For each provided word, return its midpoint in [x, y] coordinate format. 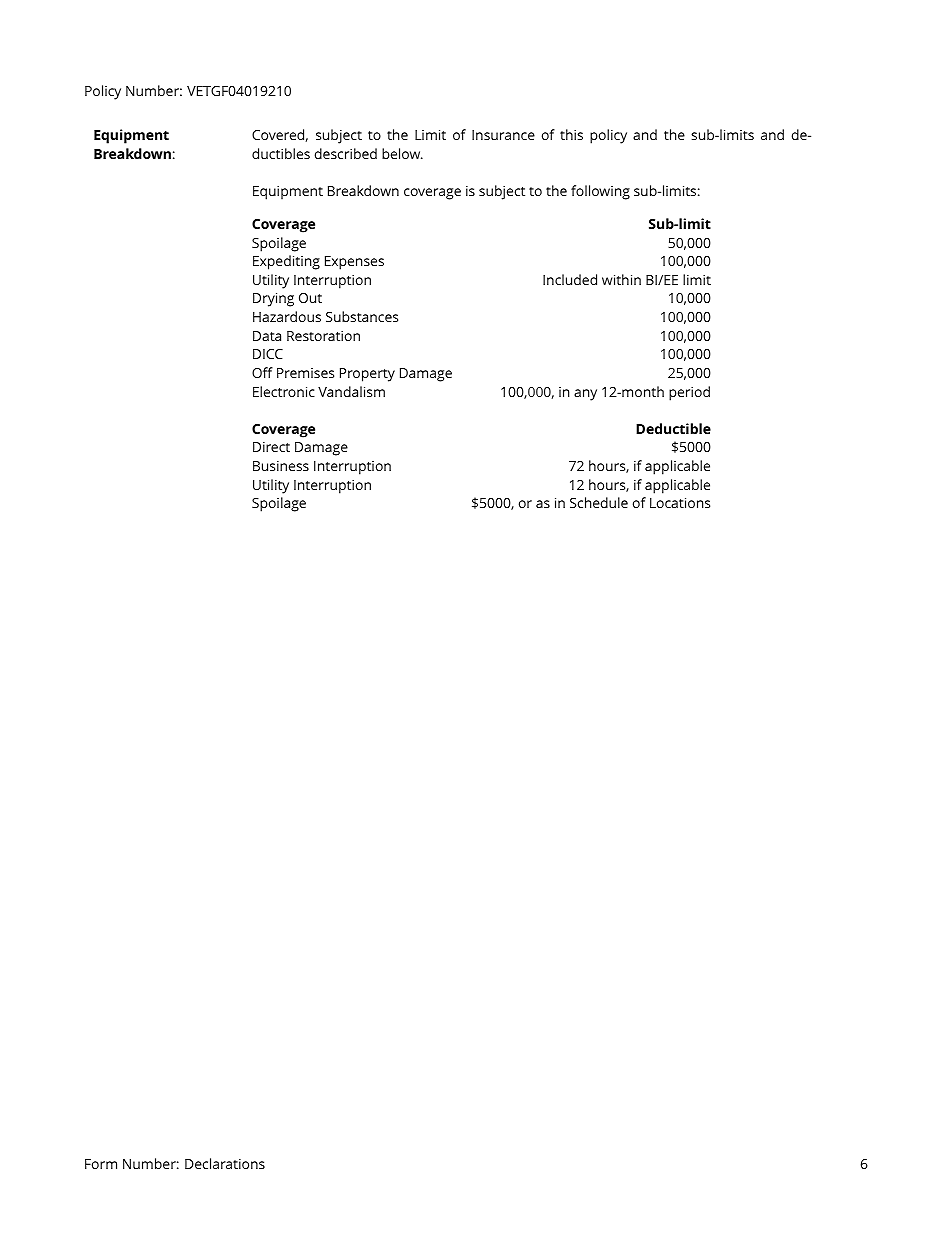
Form [101, 1164]
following [600, 192]
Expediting [286, 262]
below [402, 153]
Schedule [599, 502]
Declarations [225, 1163]
